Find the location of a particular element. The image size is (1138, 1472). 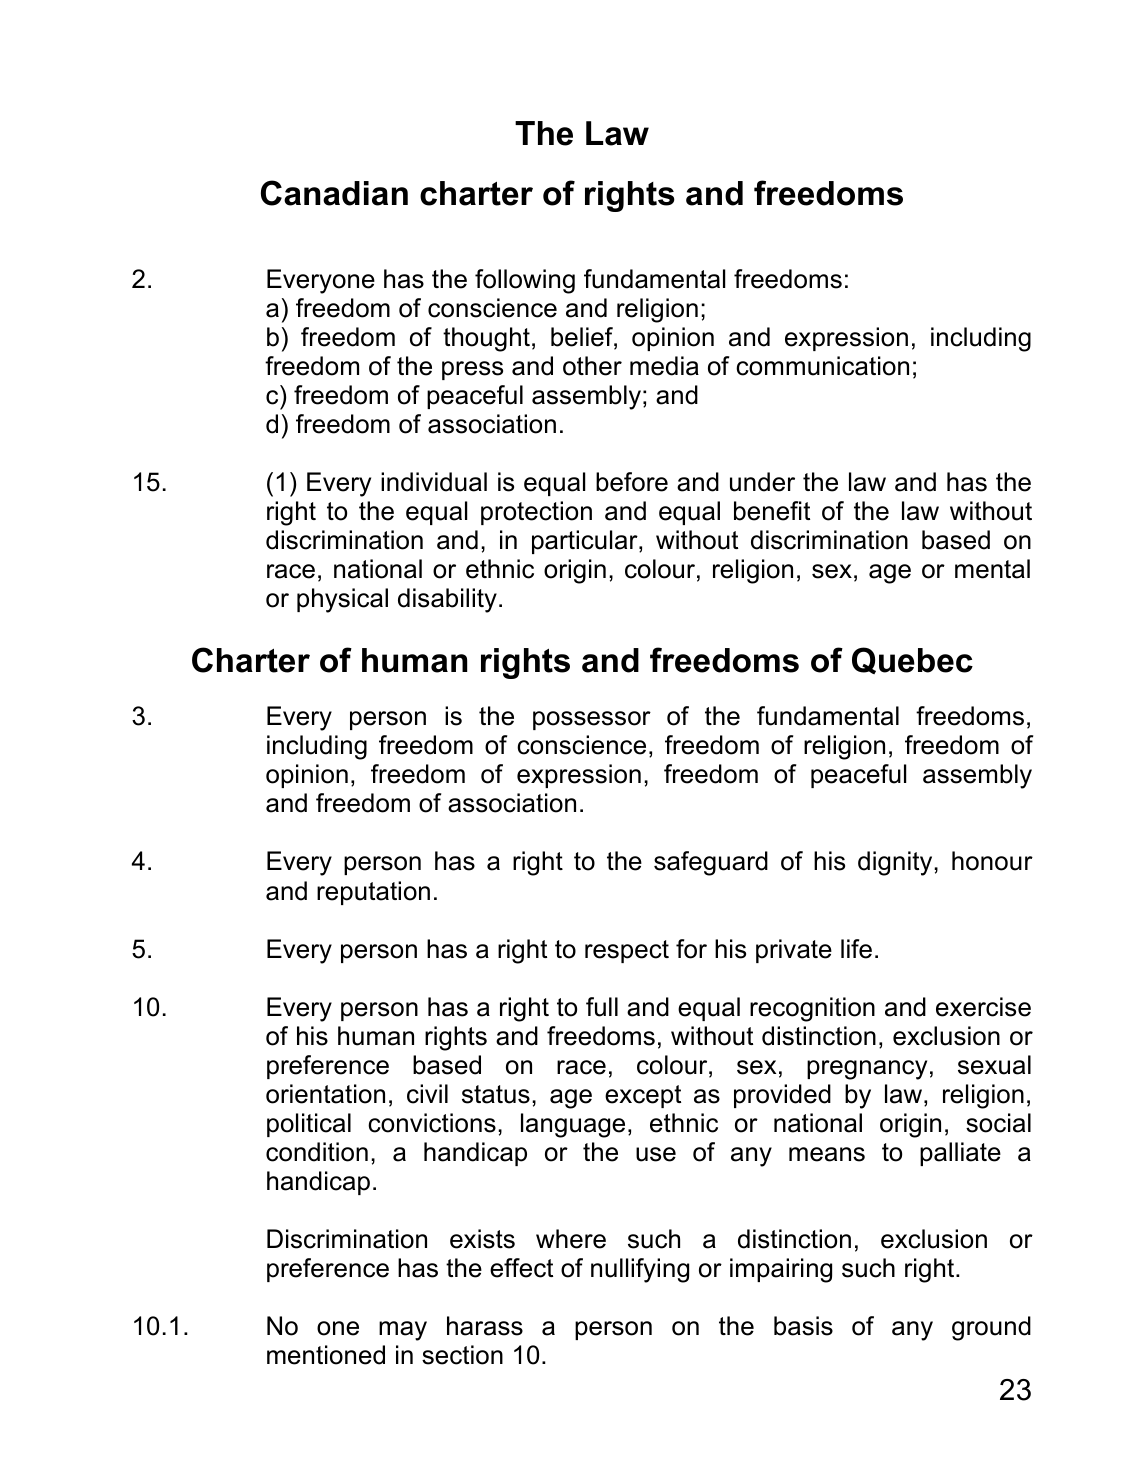

may is located at coordinates (403, 1331).
